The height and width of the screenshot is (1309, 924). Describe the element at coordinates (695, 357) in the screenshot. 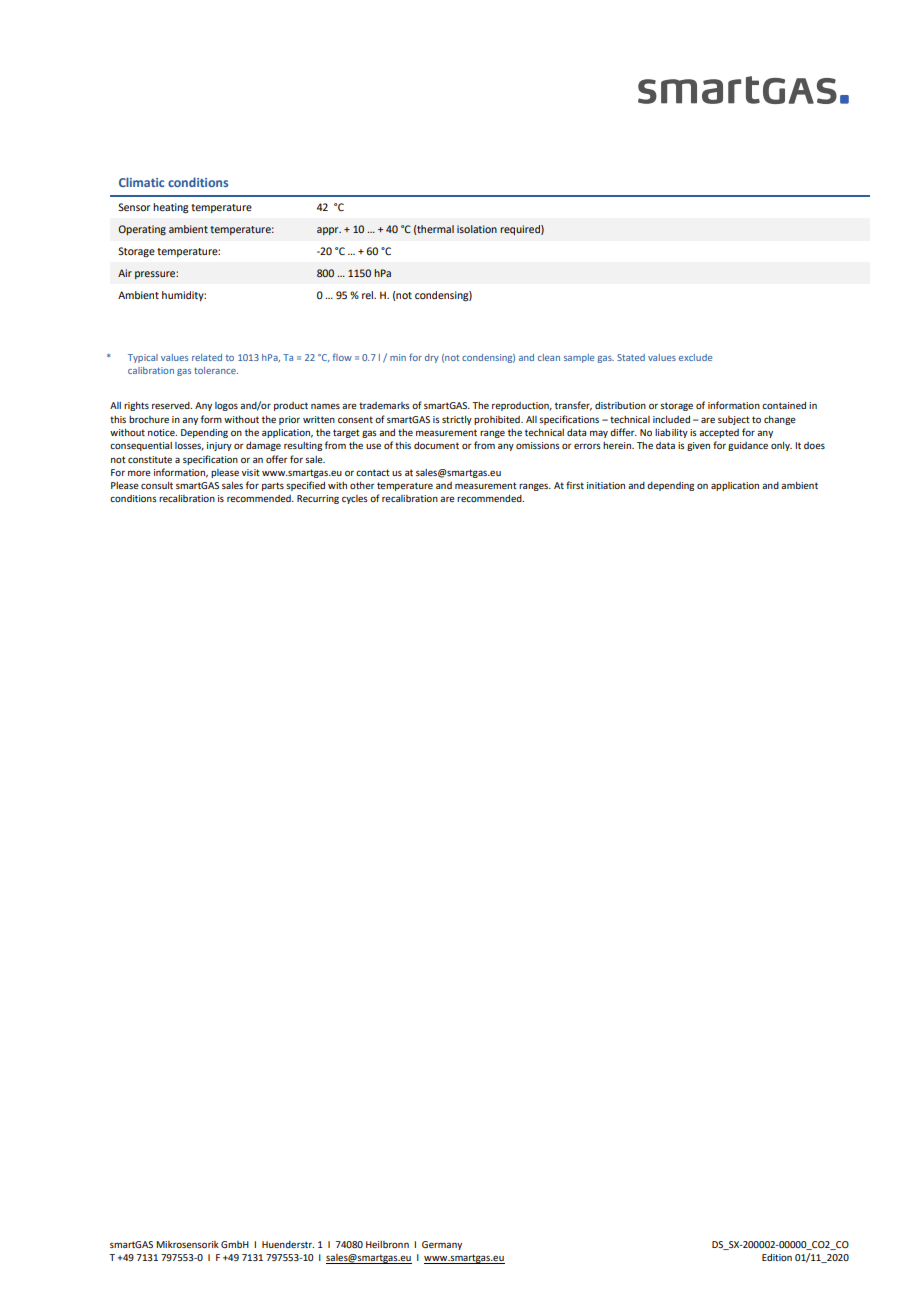

I see `exclude` at that location.
